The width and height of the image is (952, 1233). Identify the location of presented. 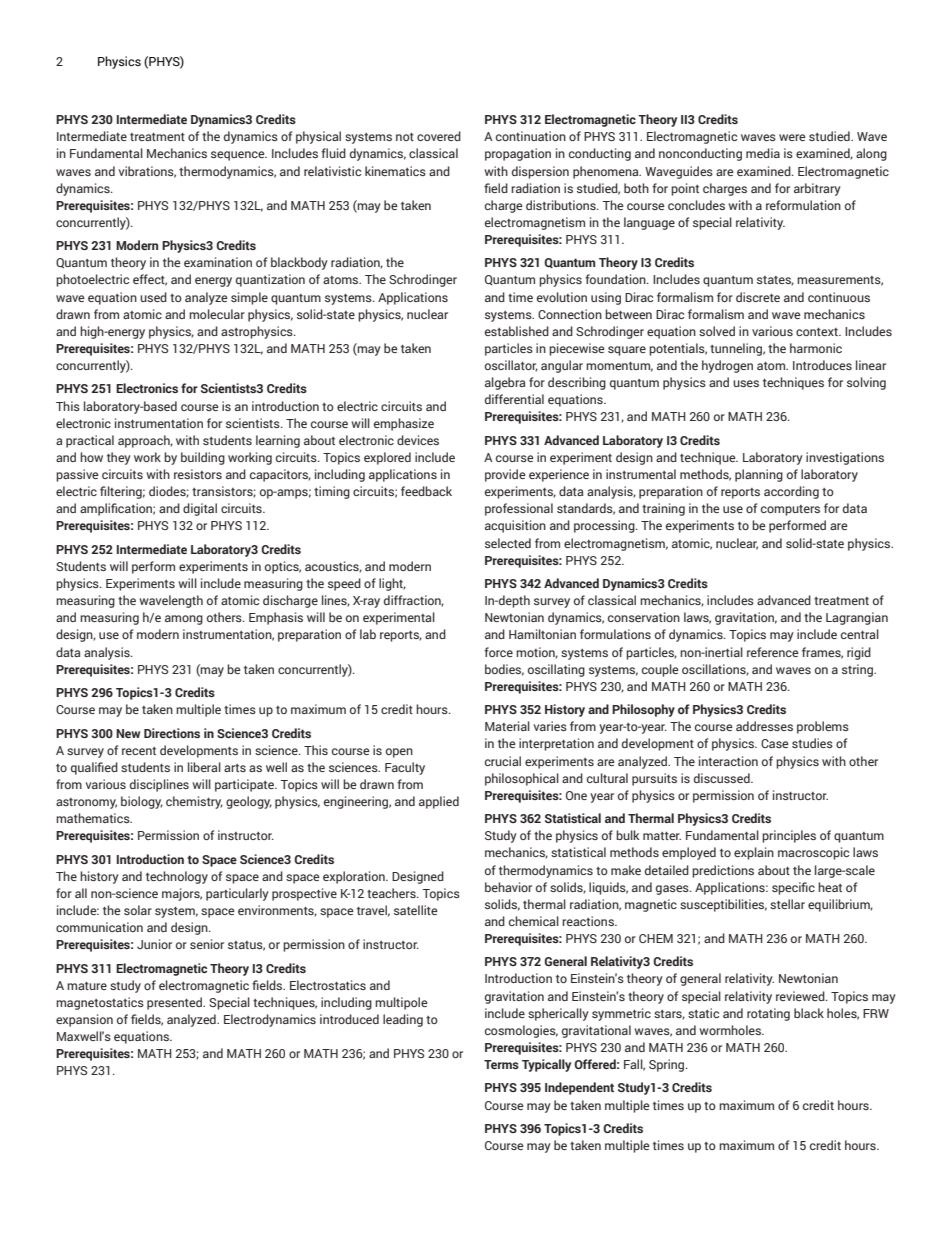
(175, 1003).
